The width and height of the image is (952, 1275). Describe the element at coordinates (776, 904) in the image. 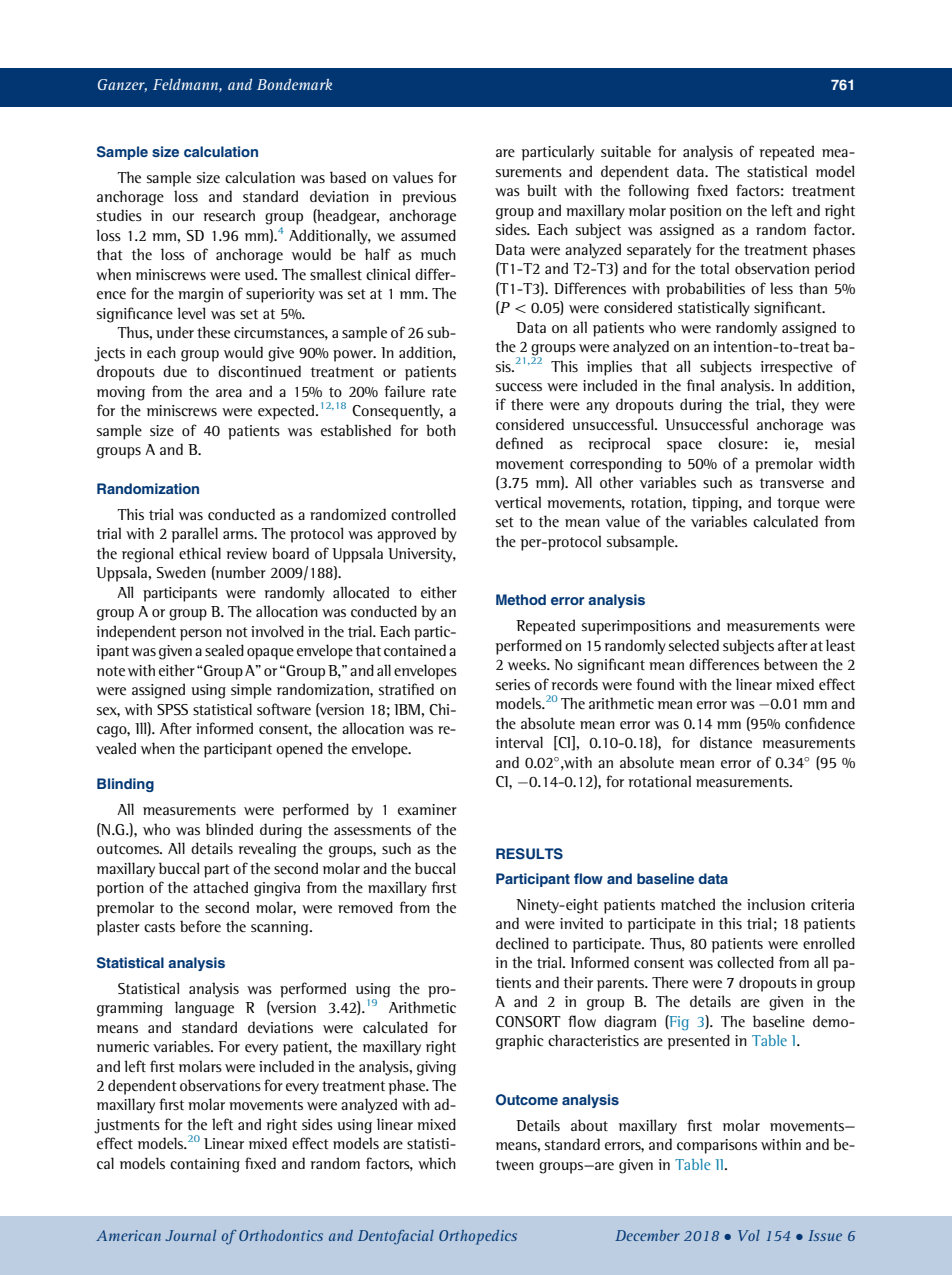

I see `inclusion` at that location.
